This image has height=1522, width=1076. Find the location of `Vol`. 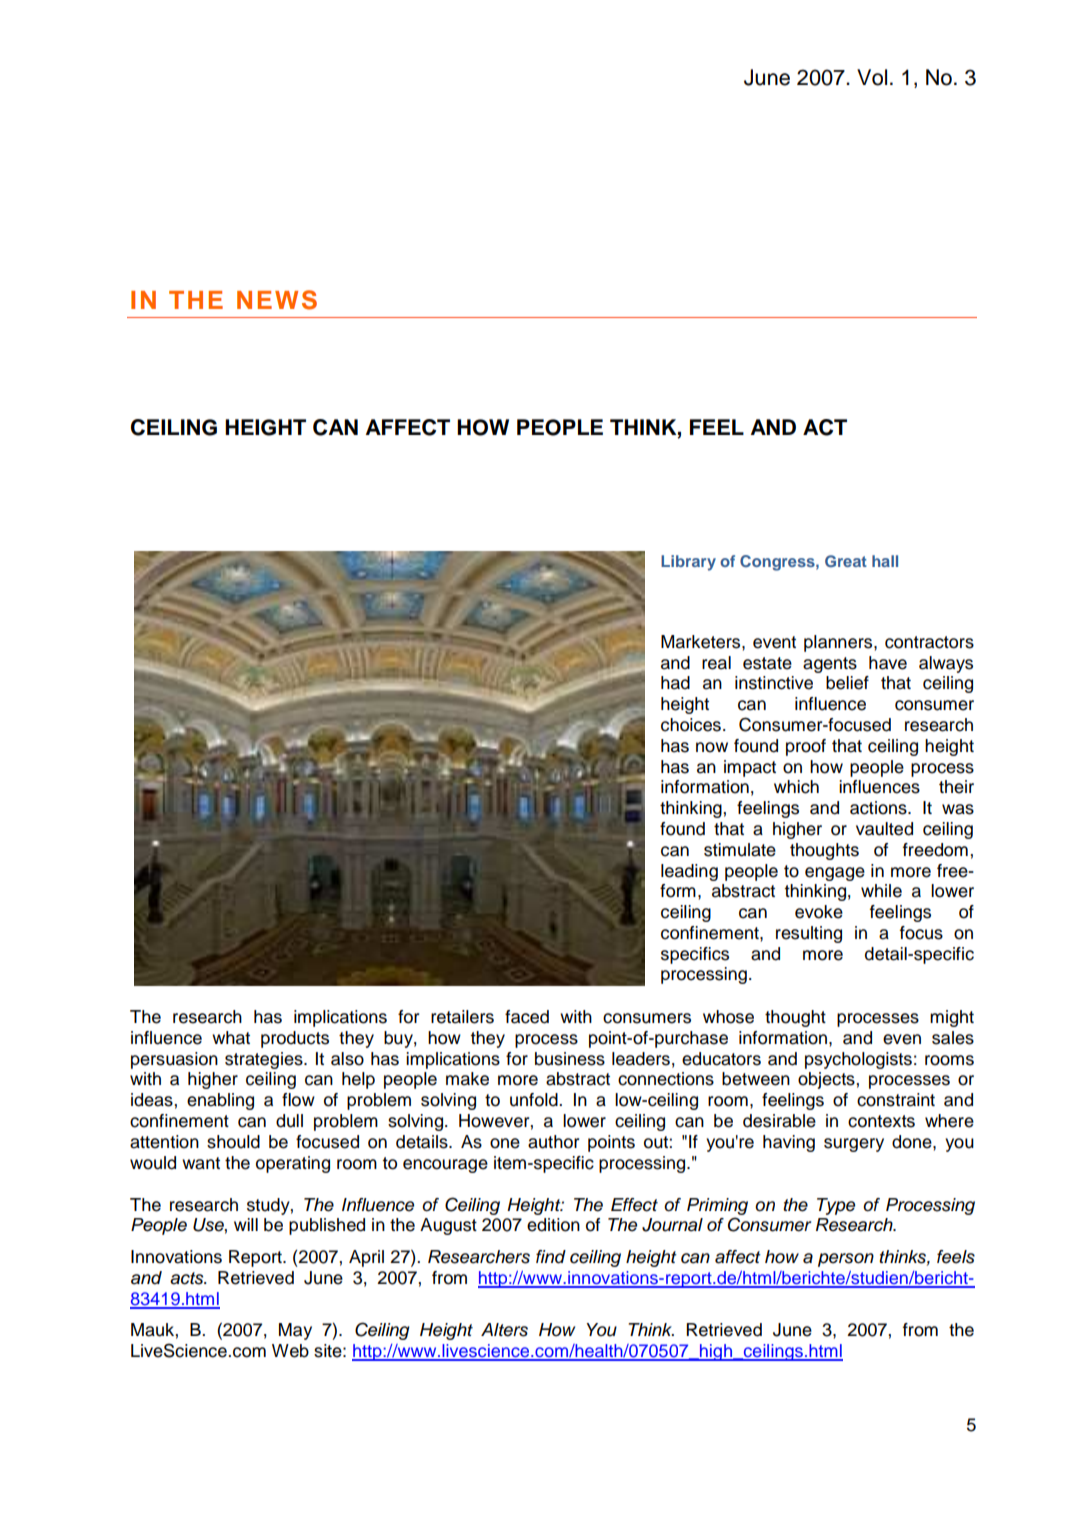

Vol is located at coordinates (872, 77).
